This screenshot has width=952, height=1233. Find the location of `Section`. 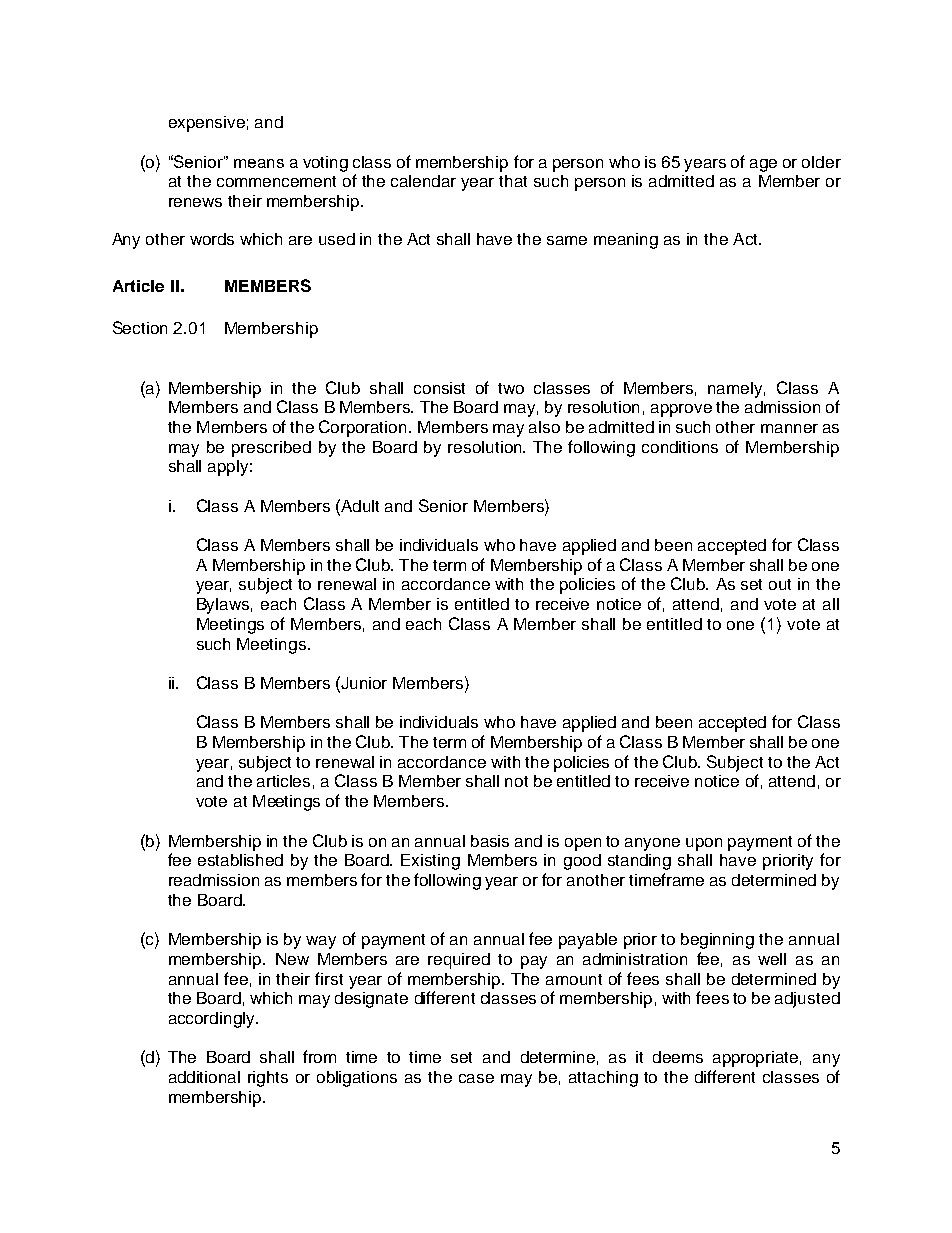

Section is located at coordinates (140, 327).
